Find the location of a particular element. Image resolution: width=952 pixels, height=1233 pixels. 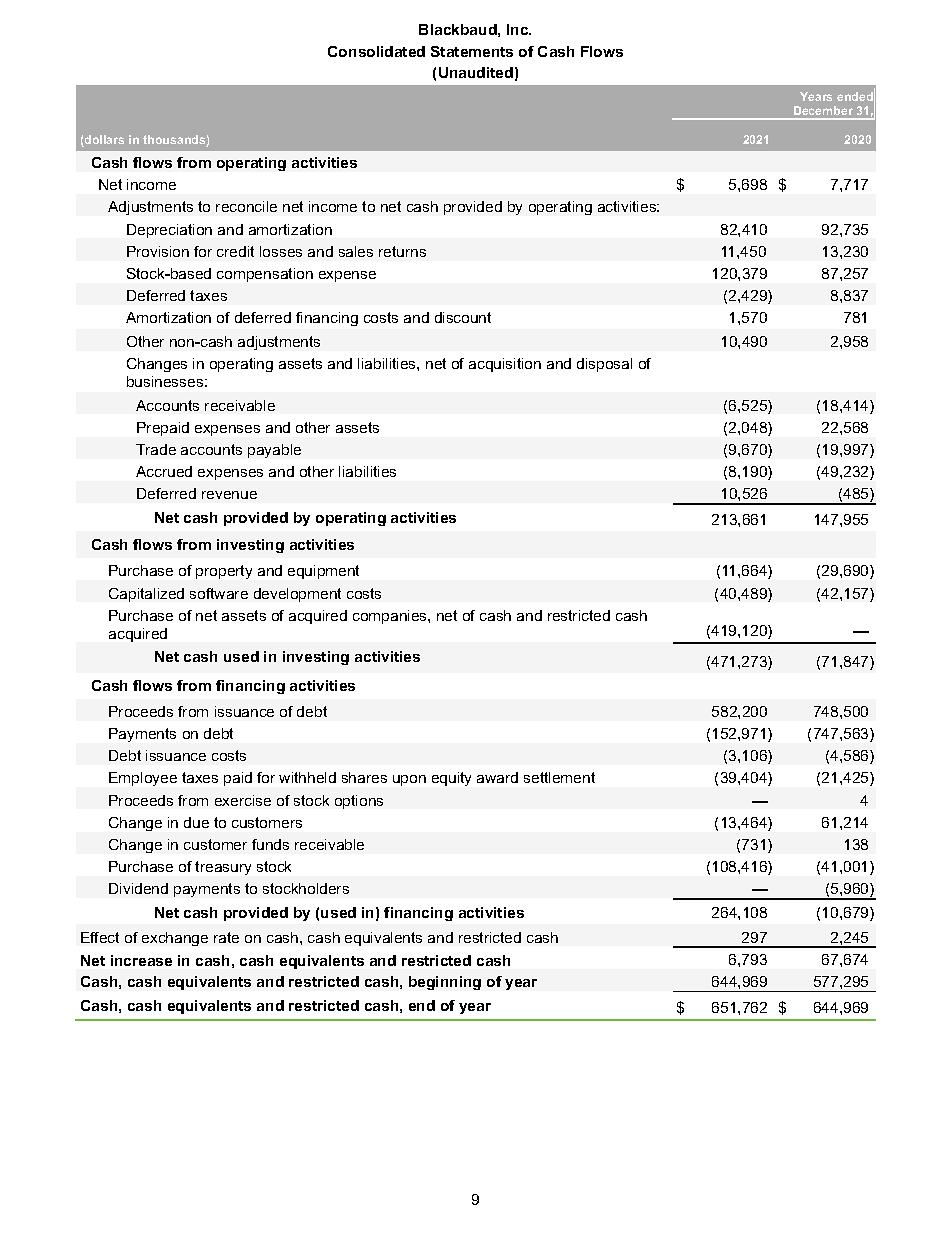

ended is located at coordinates (856, 97).
